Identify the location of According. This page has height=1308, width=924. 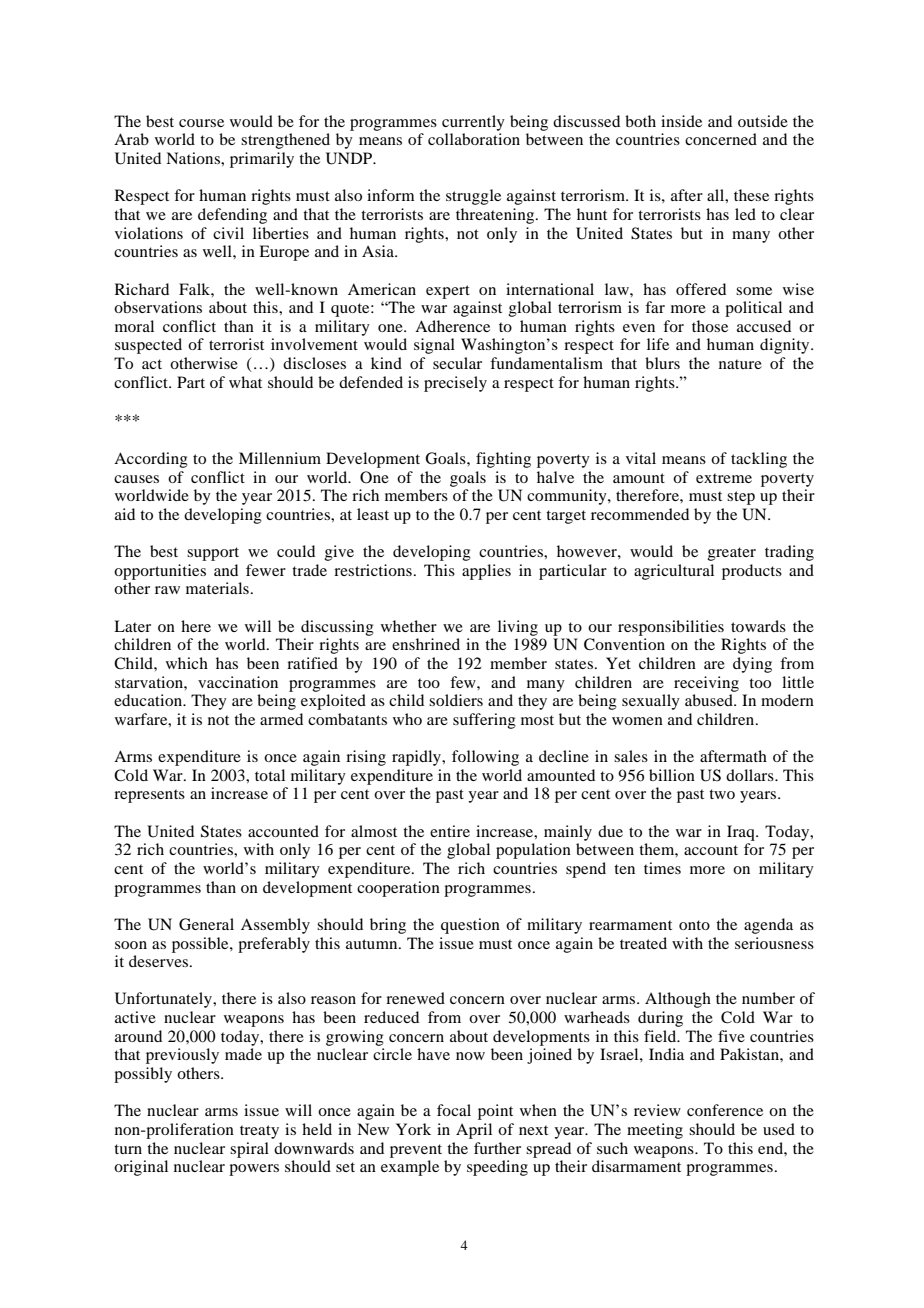
(151, 460).
